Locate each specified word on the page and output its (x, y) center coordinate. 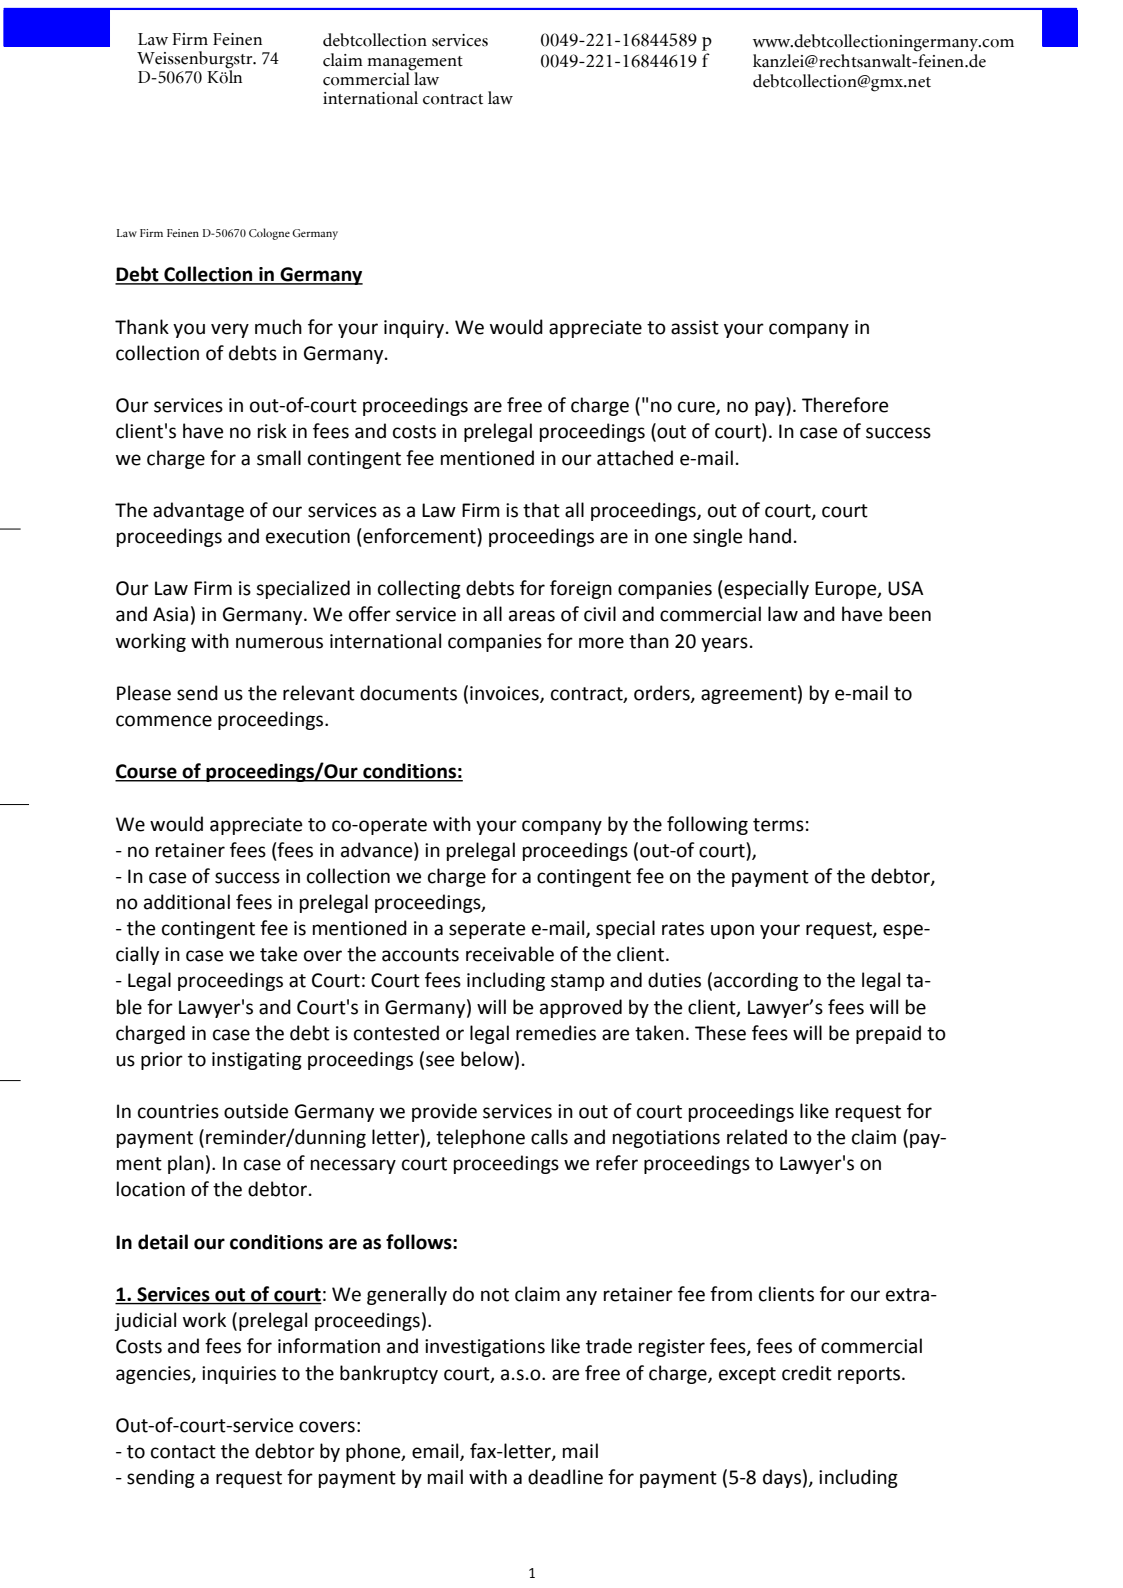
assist (695, 327)
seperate (487, 930)
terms (778, 825)
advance (378, 850)
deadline (565, 1477)
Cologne (269, 234)
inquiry (414, 329)
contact (183, 1452)
